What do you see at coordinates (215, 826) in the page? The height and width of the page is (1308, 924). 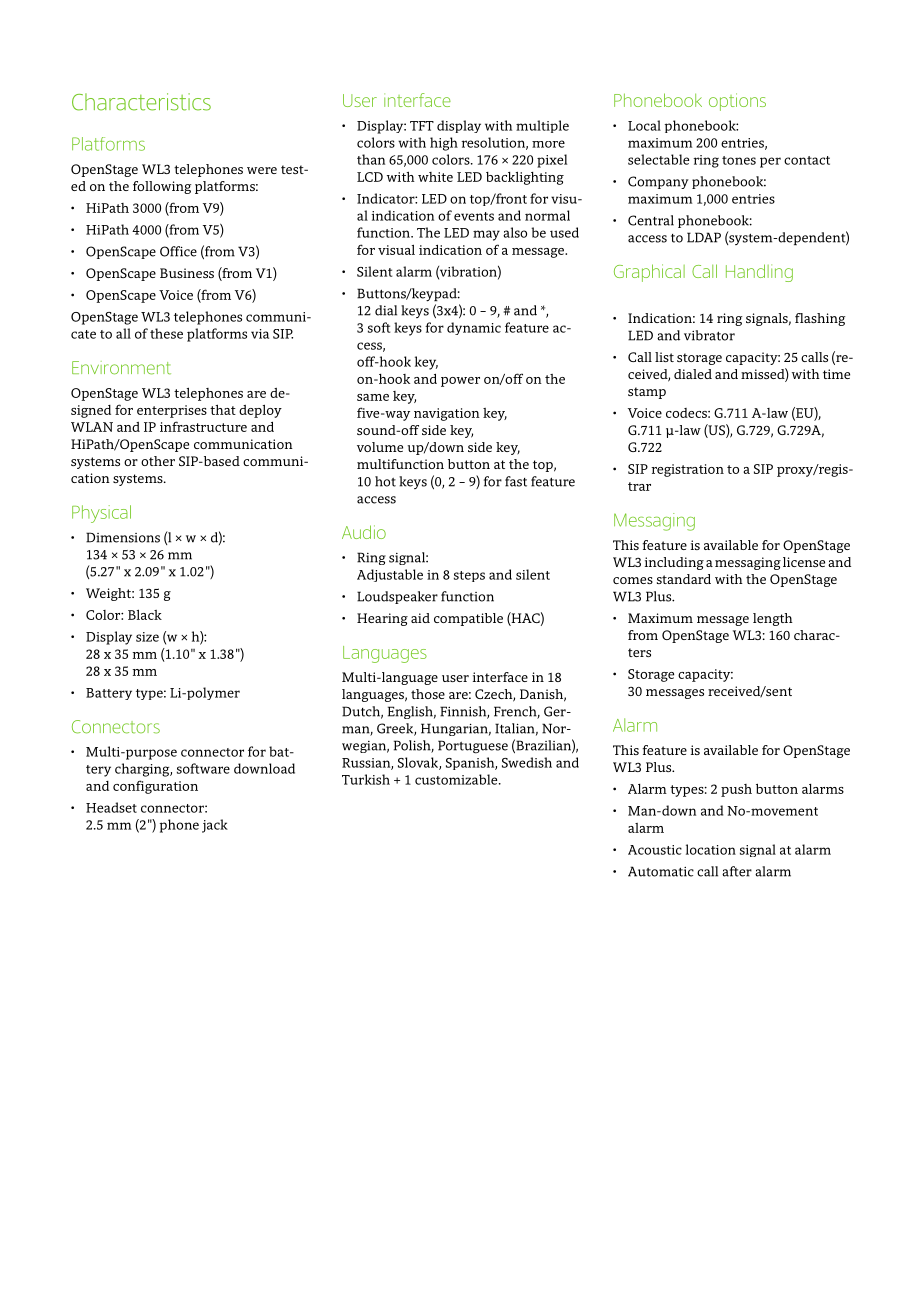 I see `jack` at bounding box center [215, 826].
